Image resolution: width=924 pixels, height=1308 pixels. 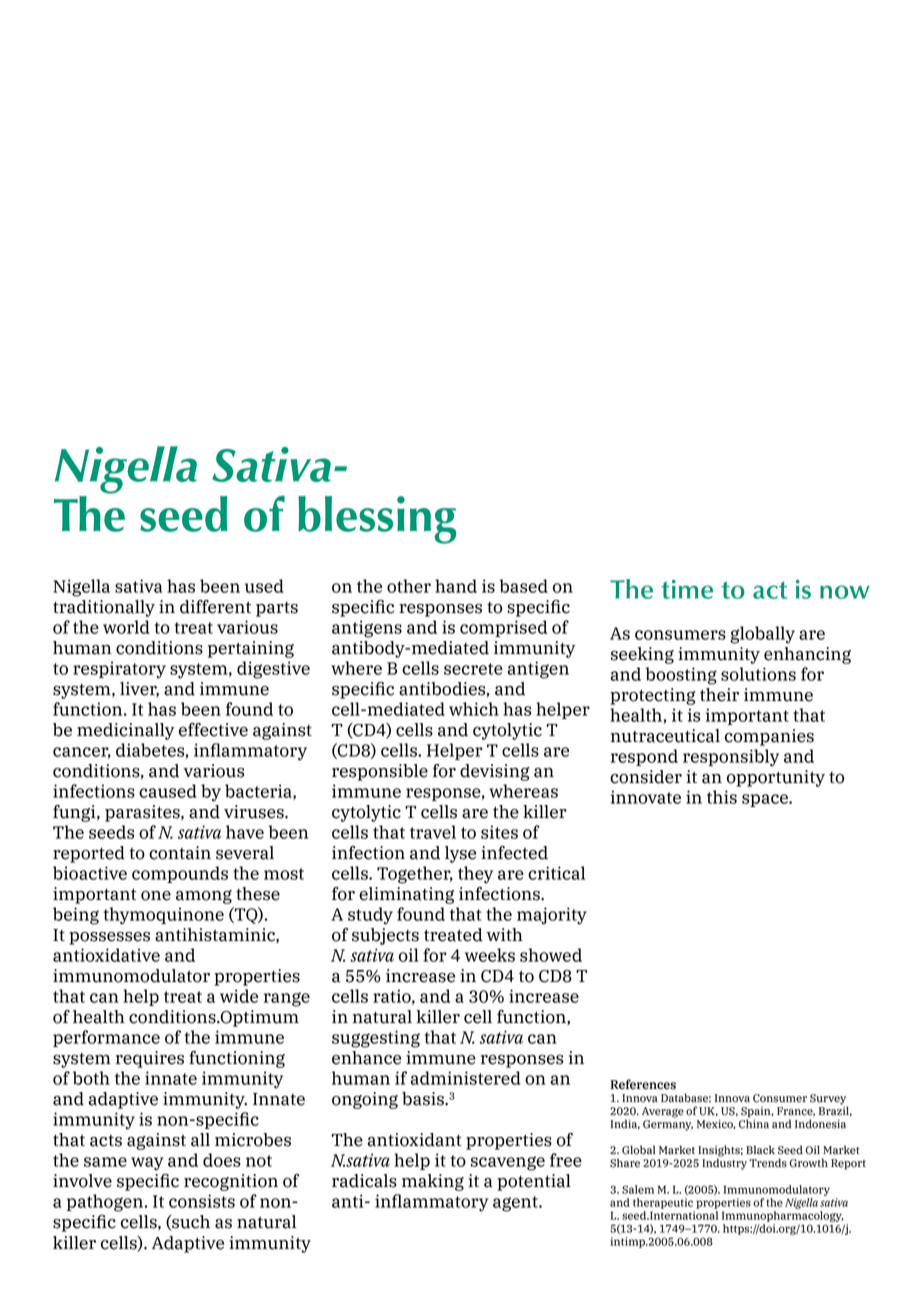 I want to click on blessing, so click(x=377, y=520).
